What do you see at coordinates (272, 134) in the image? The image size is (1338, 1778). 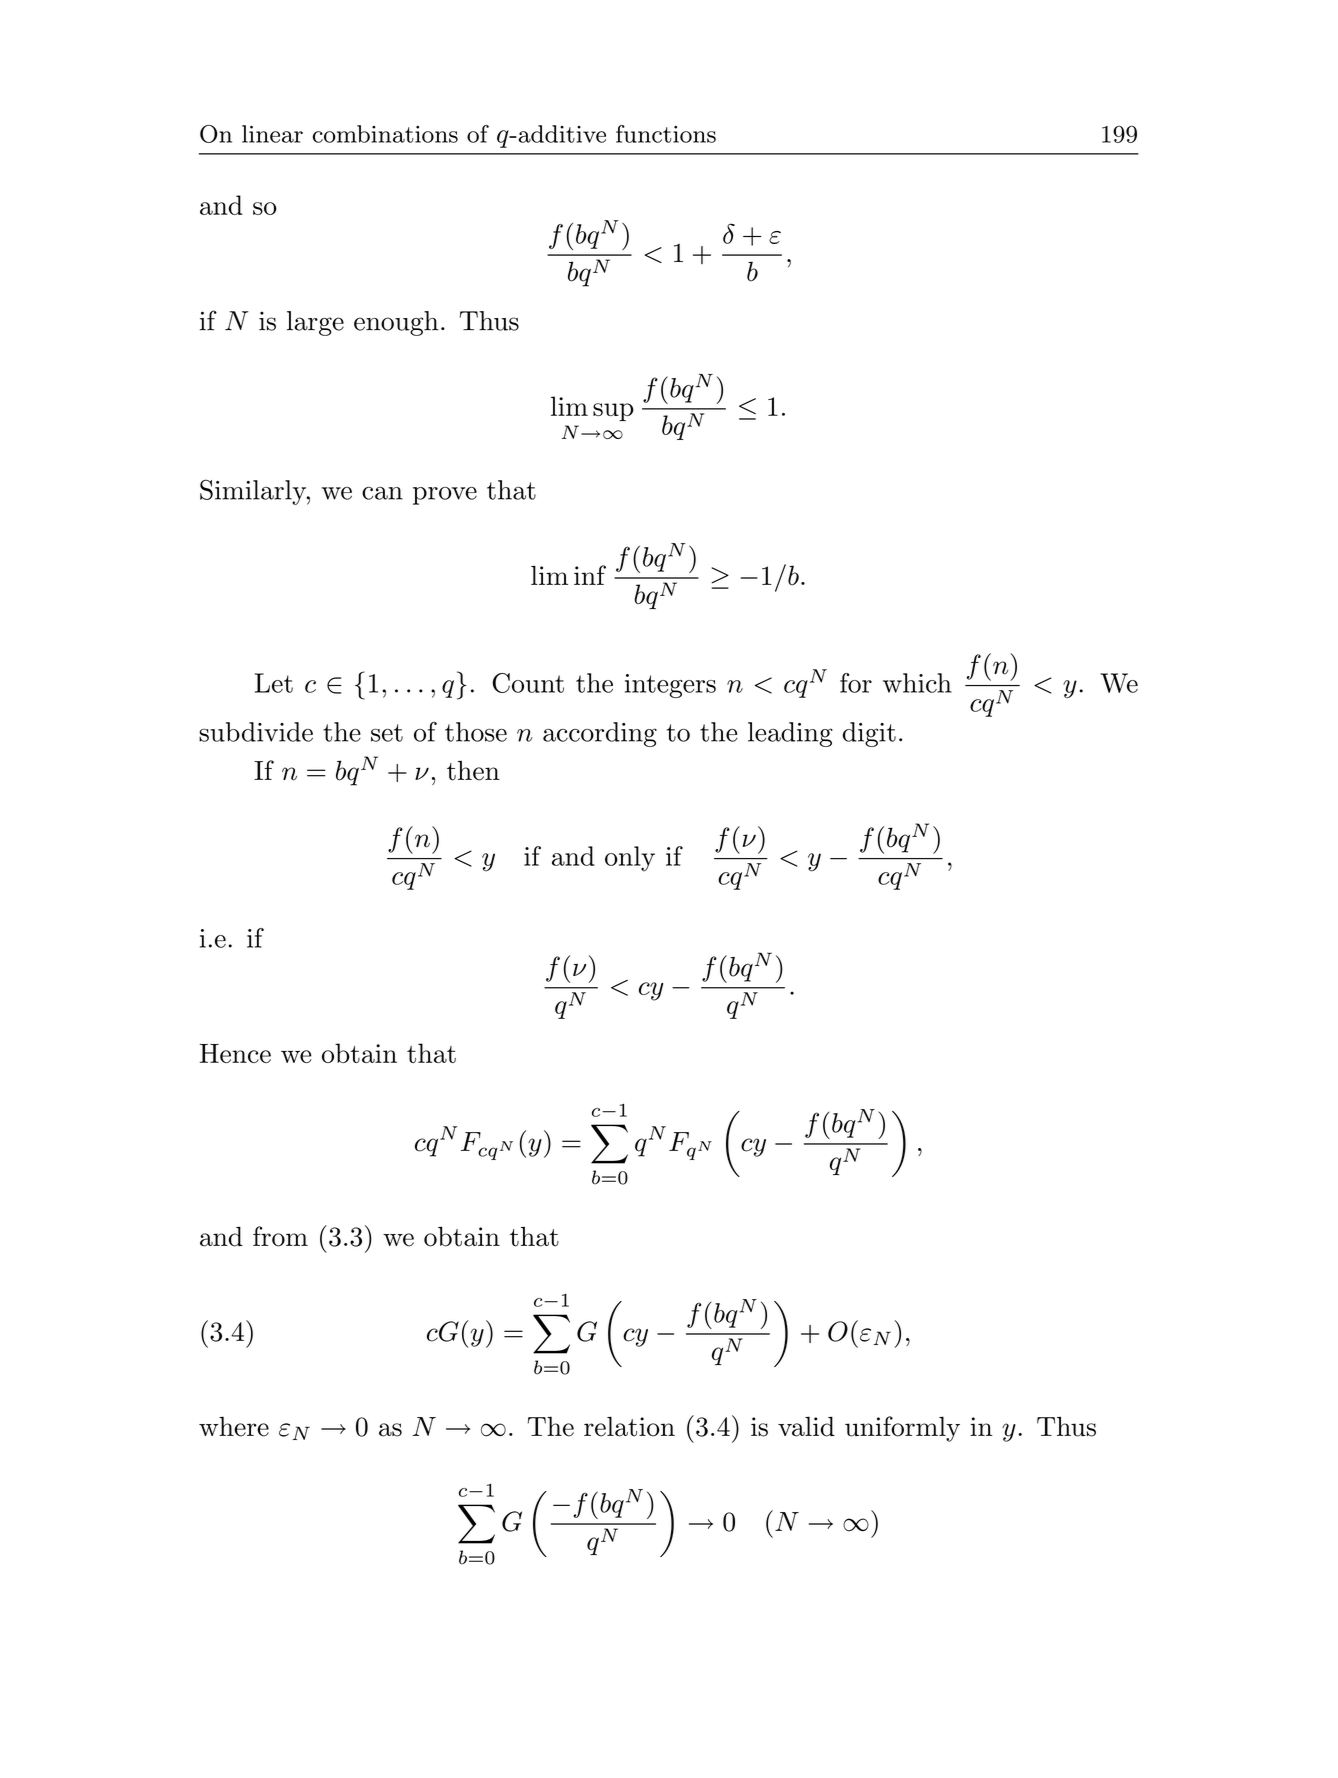 I see `linear` at bounding box center [272, 134].
